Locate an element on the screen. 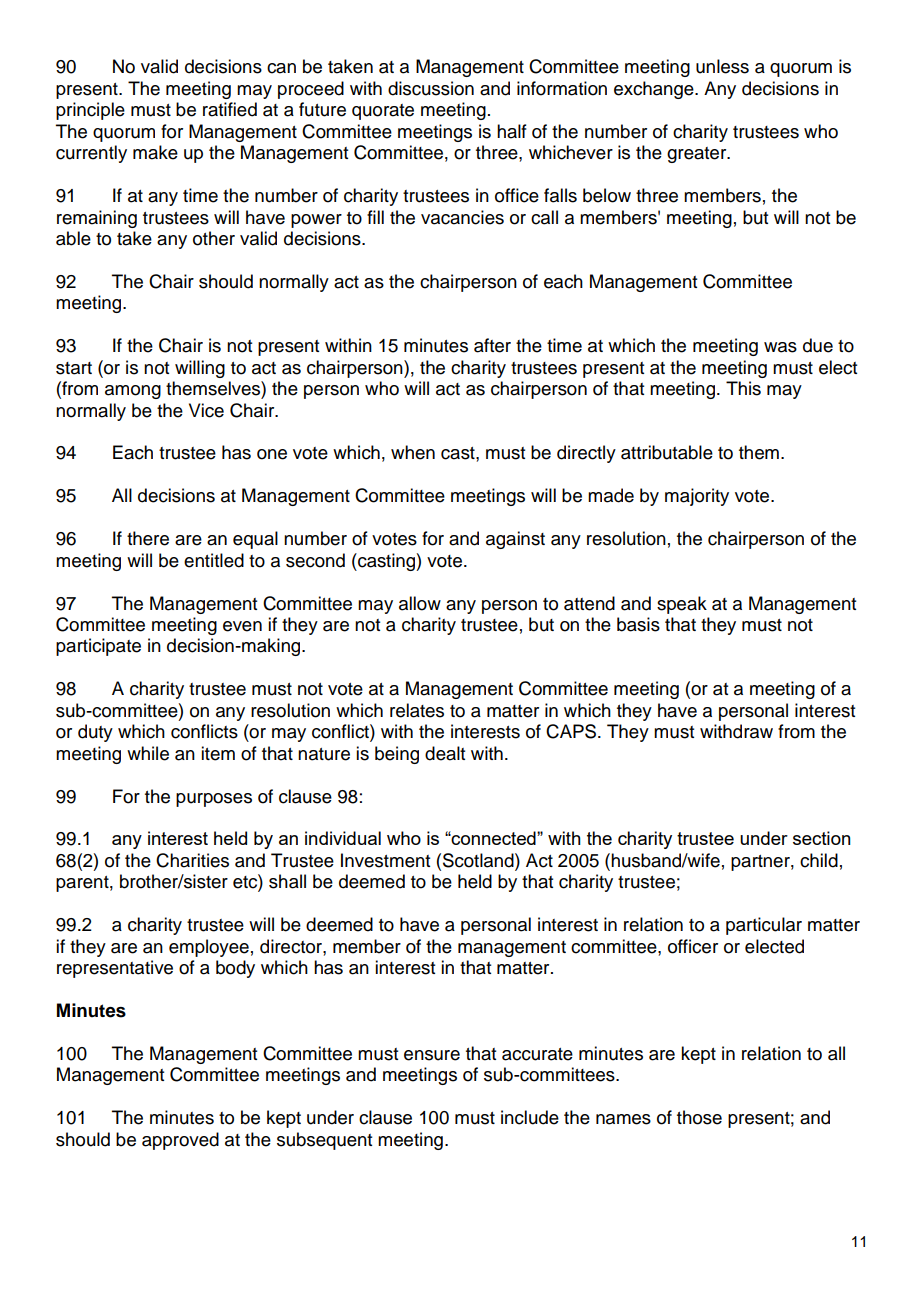  while is located at coordinates (148, 753).
